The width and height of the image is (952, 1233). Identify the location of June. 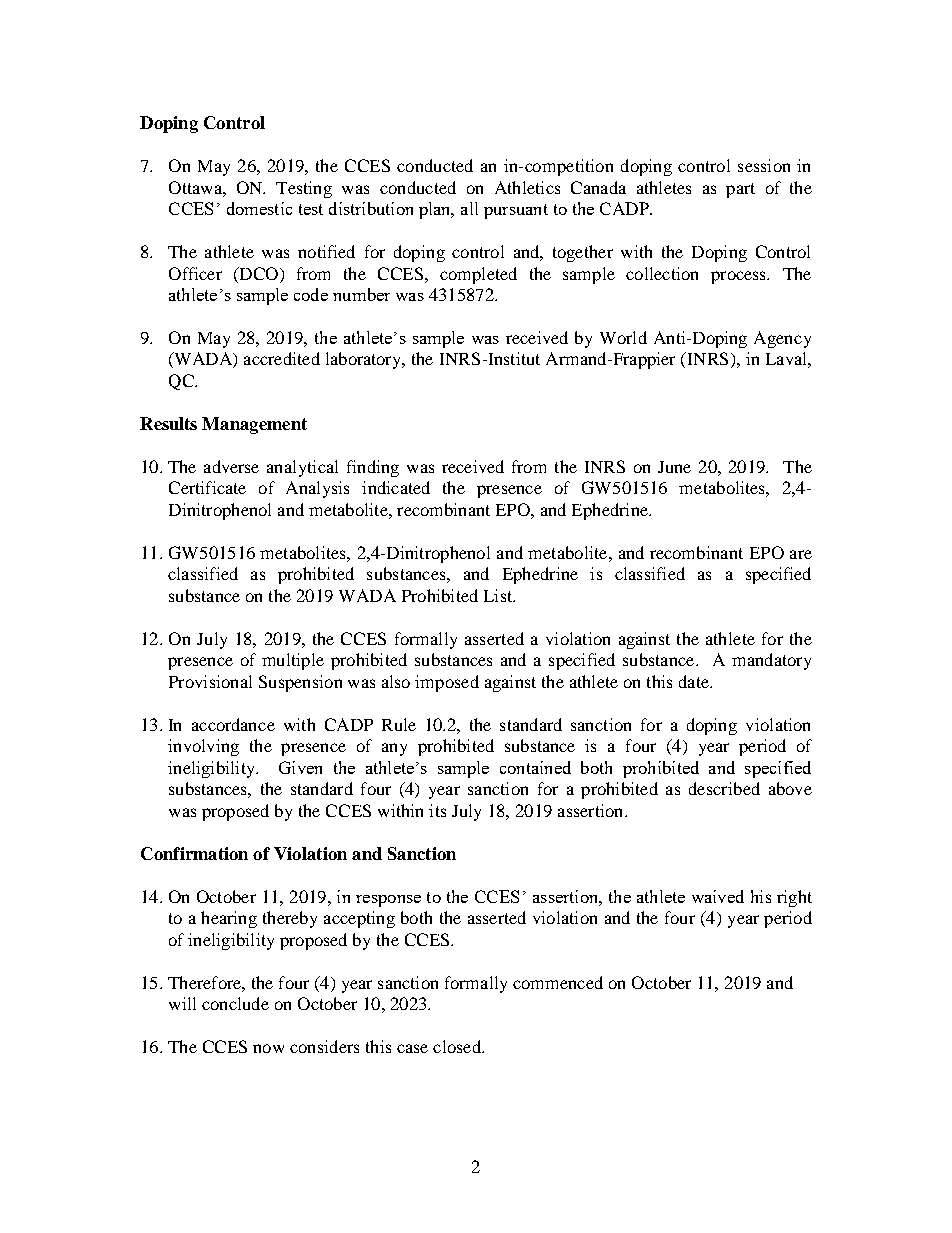
(674, 467).
